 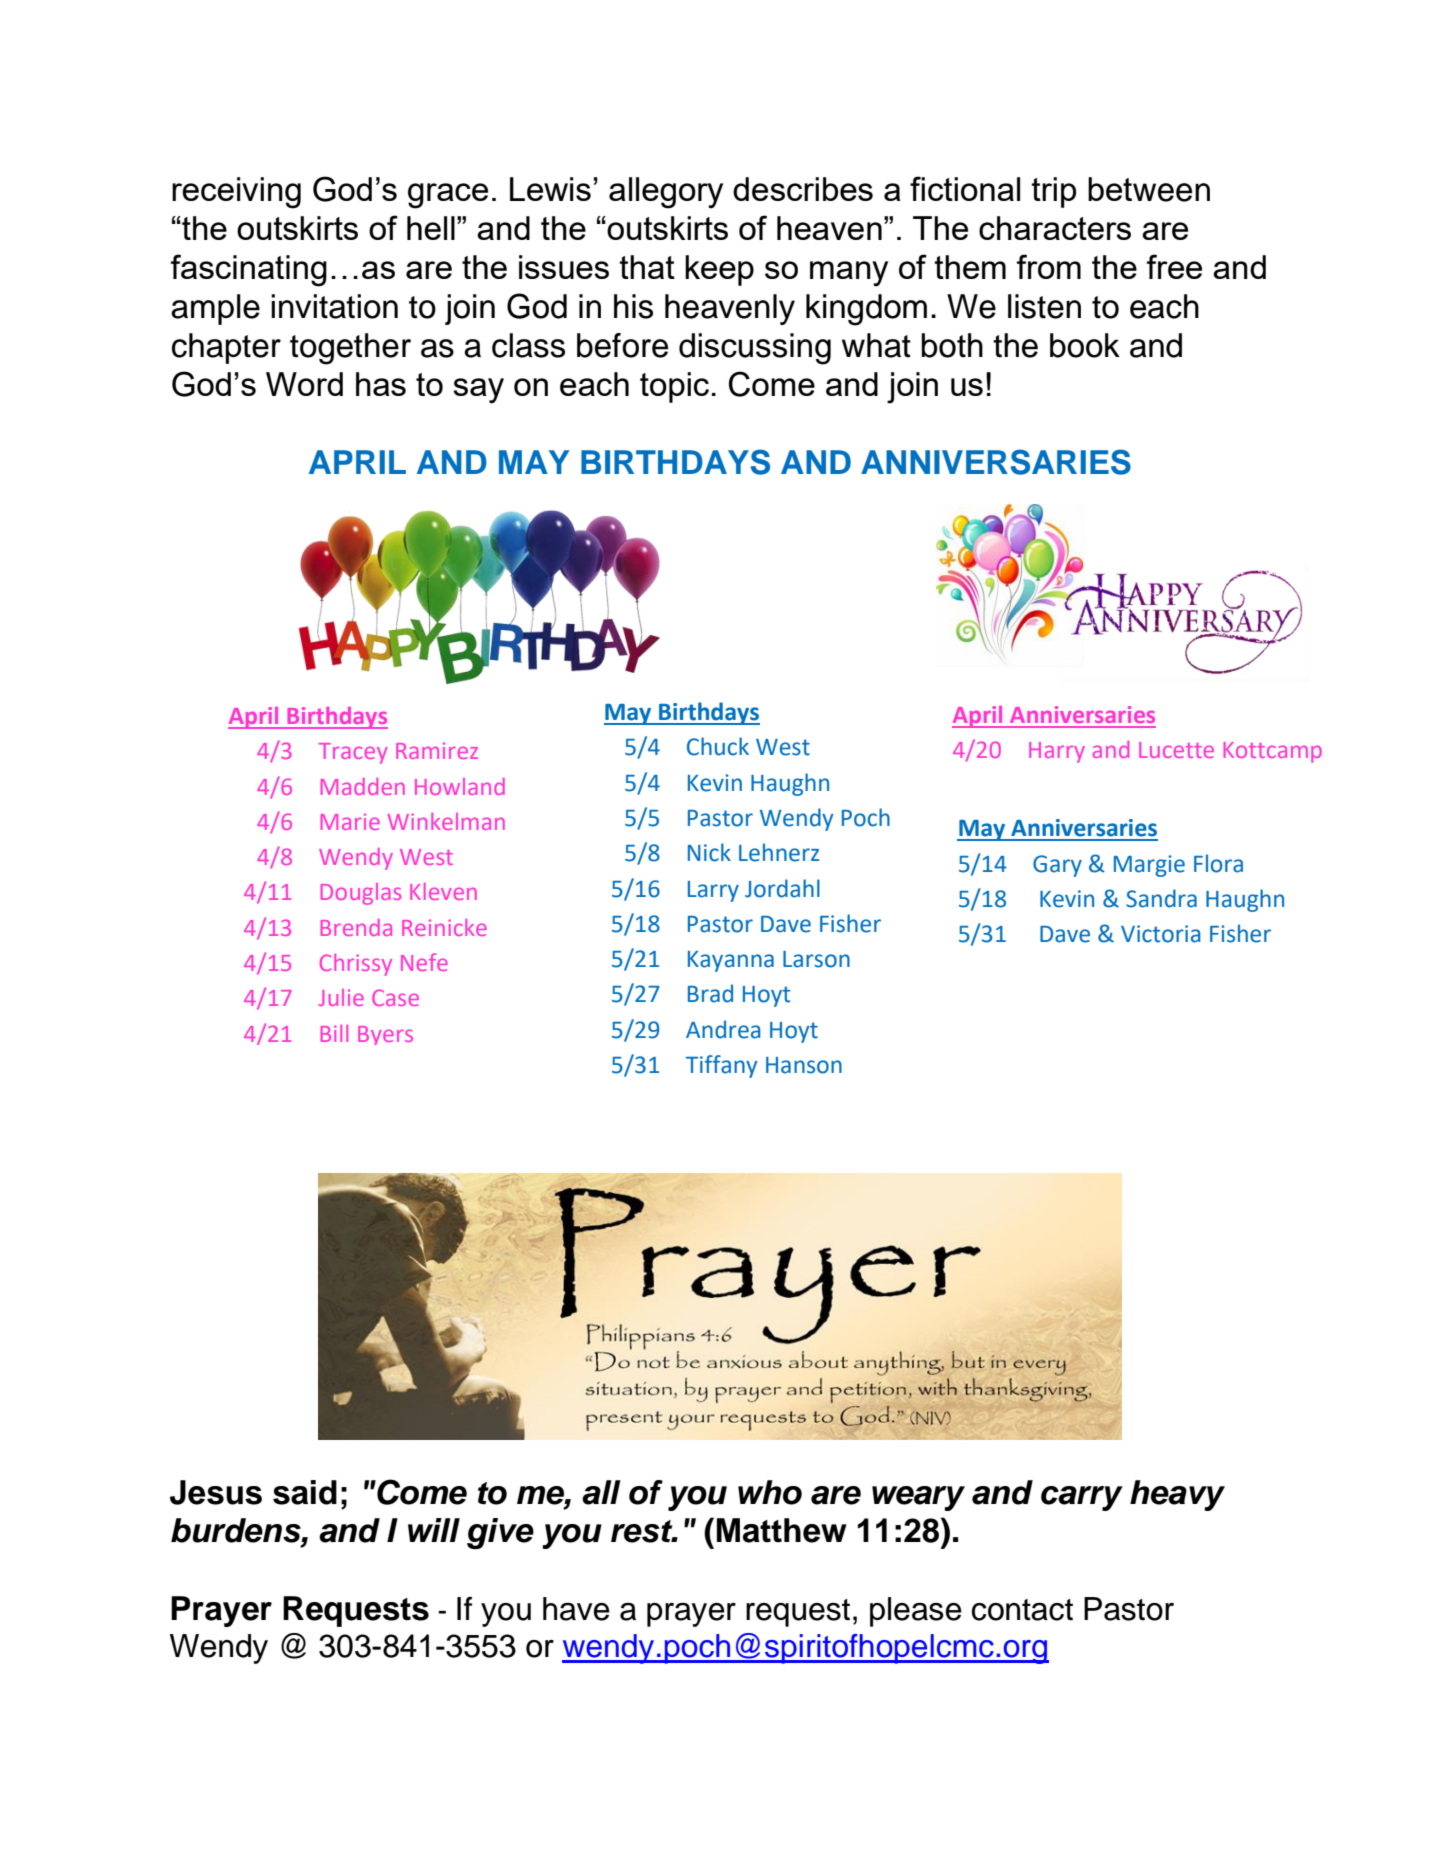 What do you see at coordinates (431, 228) in the screenshot?
I see `hell` at bounding box center [431, 228].
